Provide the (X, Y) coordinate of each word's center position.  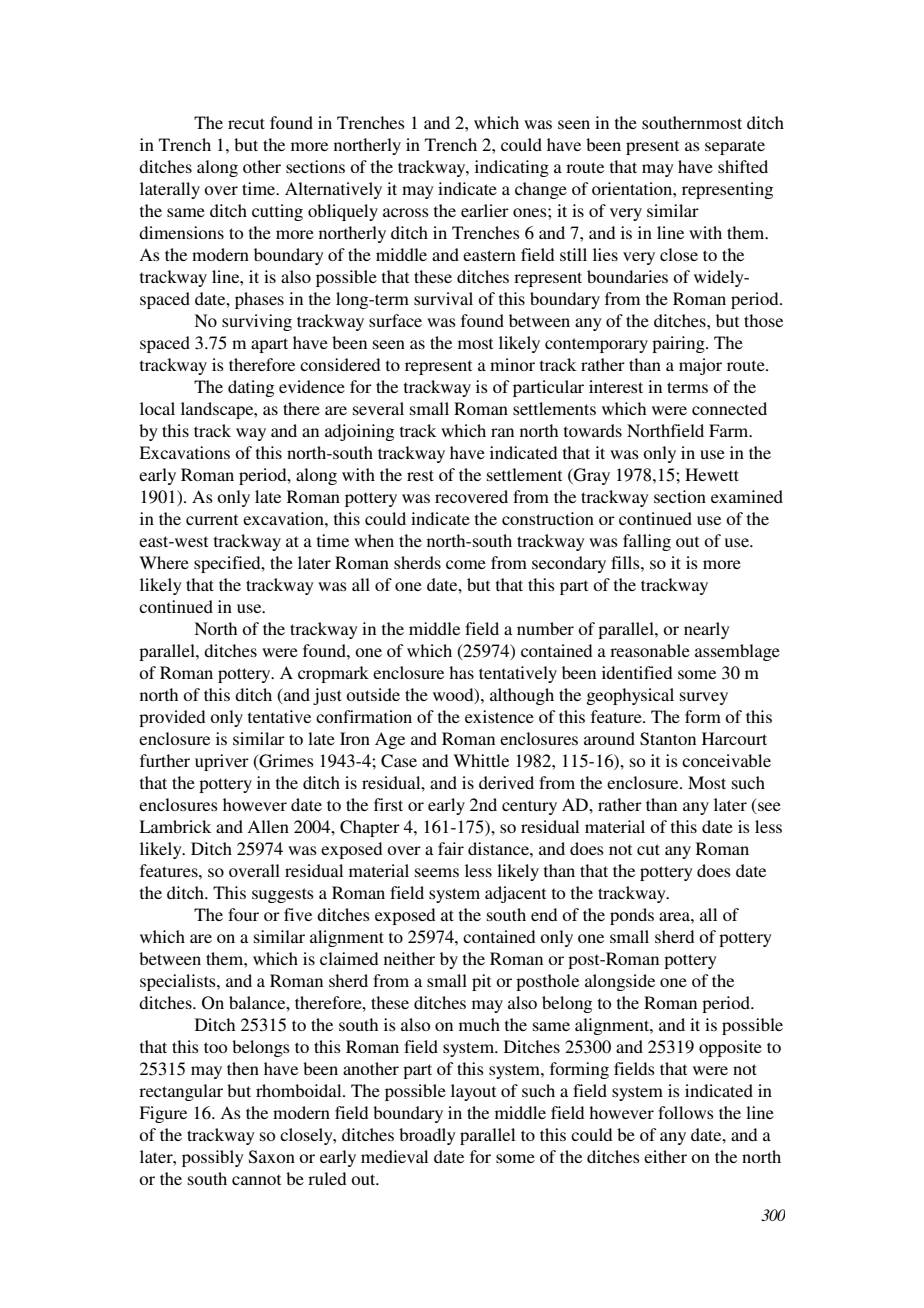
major (700, 366)
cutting (277, 212)
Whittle (481, 760)
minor (512, 364)
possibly (213, 1158)
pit (481, 982)
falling (647, 542)
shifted (743, 166)
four (243, 914)
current (212, 519)
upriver (222, 762)
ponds (632, 916)
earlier (485, 210)
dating (251, 388)
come (466, 564)
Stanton (668, 739)
